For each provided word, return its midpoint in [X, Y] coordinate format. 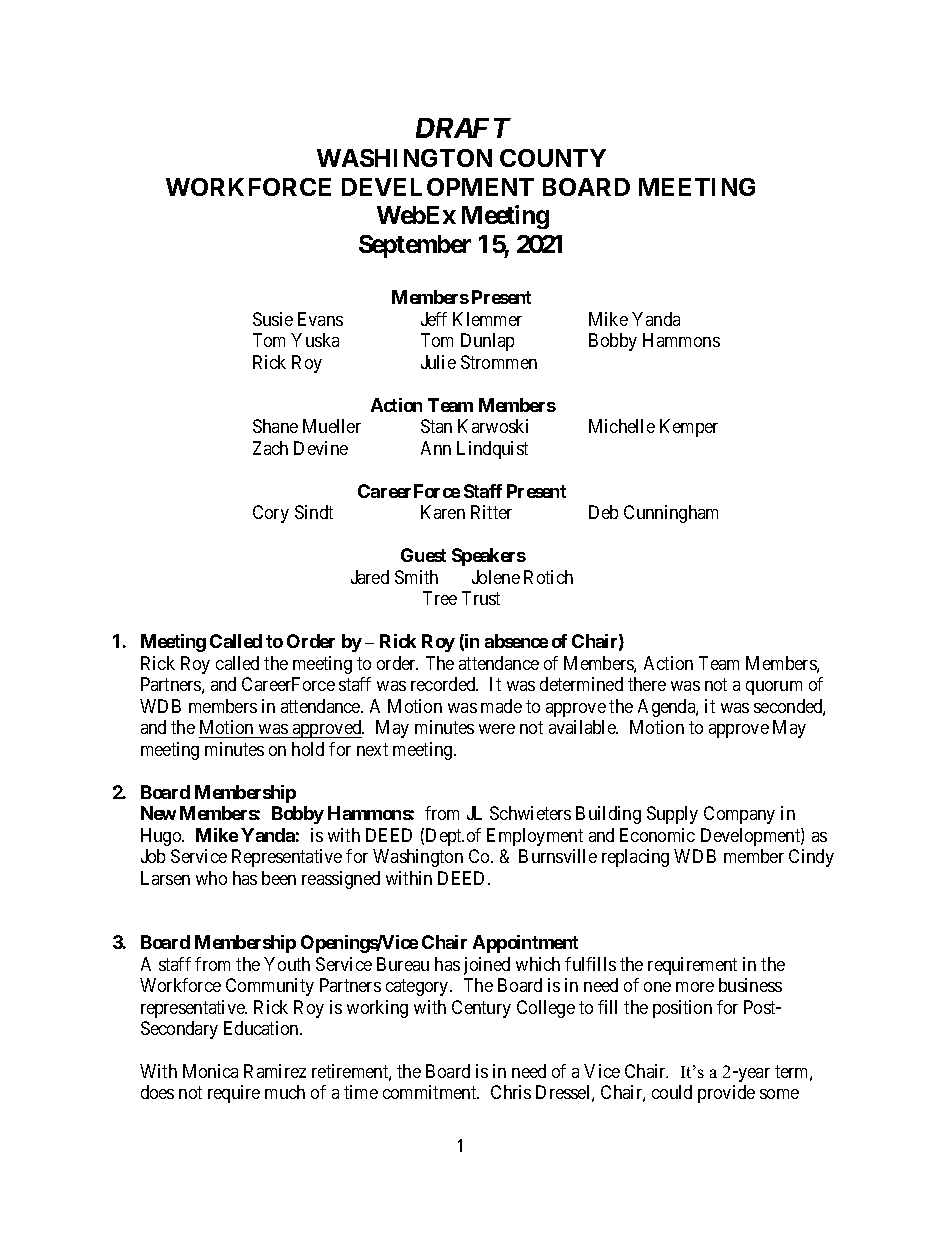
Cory [271, 514]
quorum [774, 688]
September [415, 246]
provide [726, 1094]
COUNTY [553, 158]
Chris [511, 1092]
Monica [210, 1071]
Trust [481, 598]
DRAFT [463, 128]
